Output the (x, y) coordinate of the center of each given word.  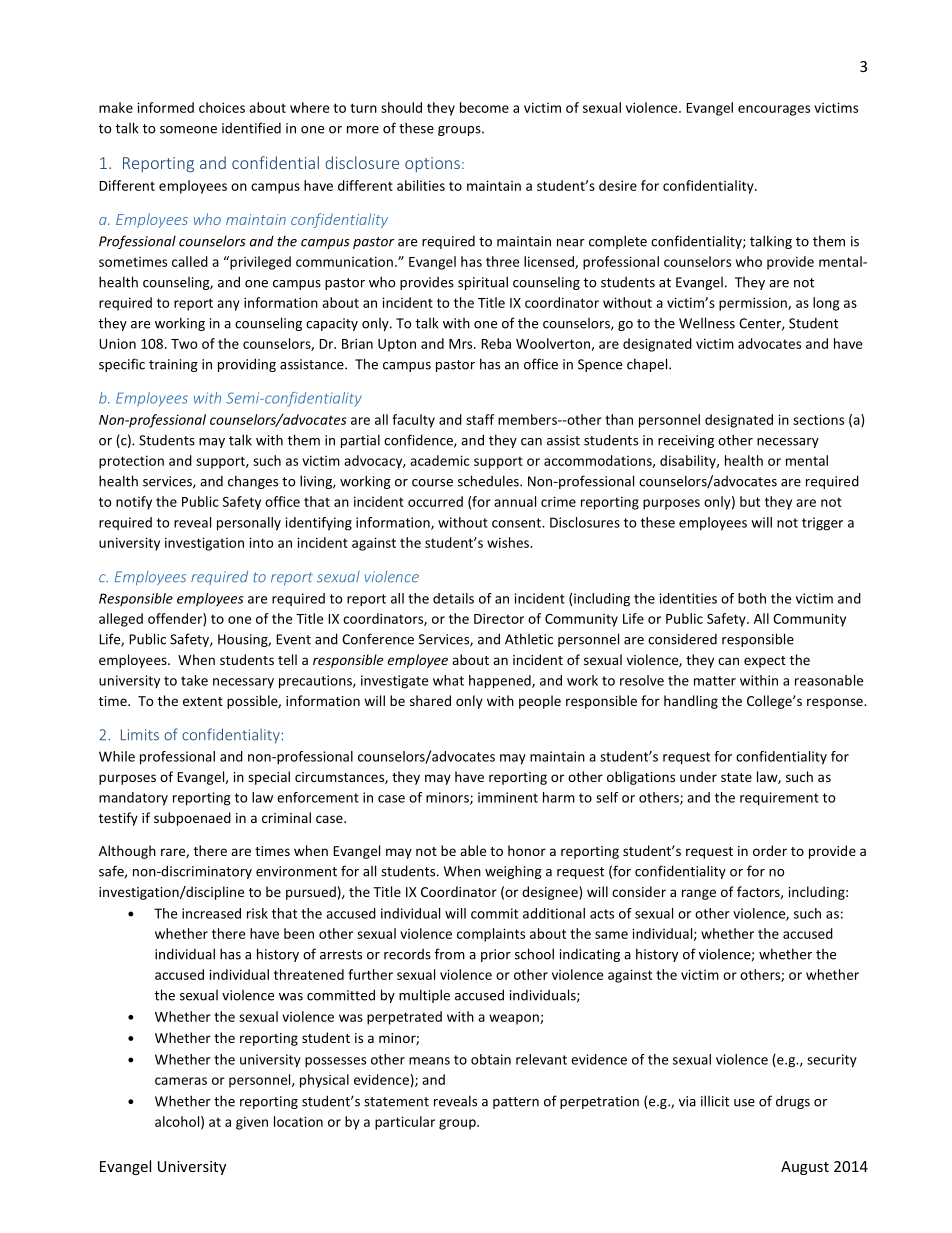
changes (253, 482)
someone (188, 130)
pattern (516, 1103)
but (750, 501)
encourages (774, 110)
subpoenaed (192, 819)
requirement (779, 799)
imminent (508, 797)
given (252, 1123)
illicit (715, 1101)
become (484, 107)
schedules (489, 481)
